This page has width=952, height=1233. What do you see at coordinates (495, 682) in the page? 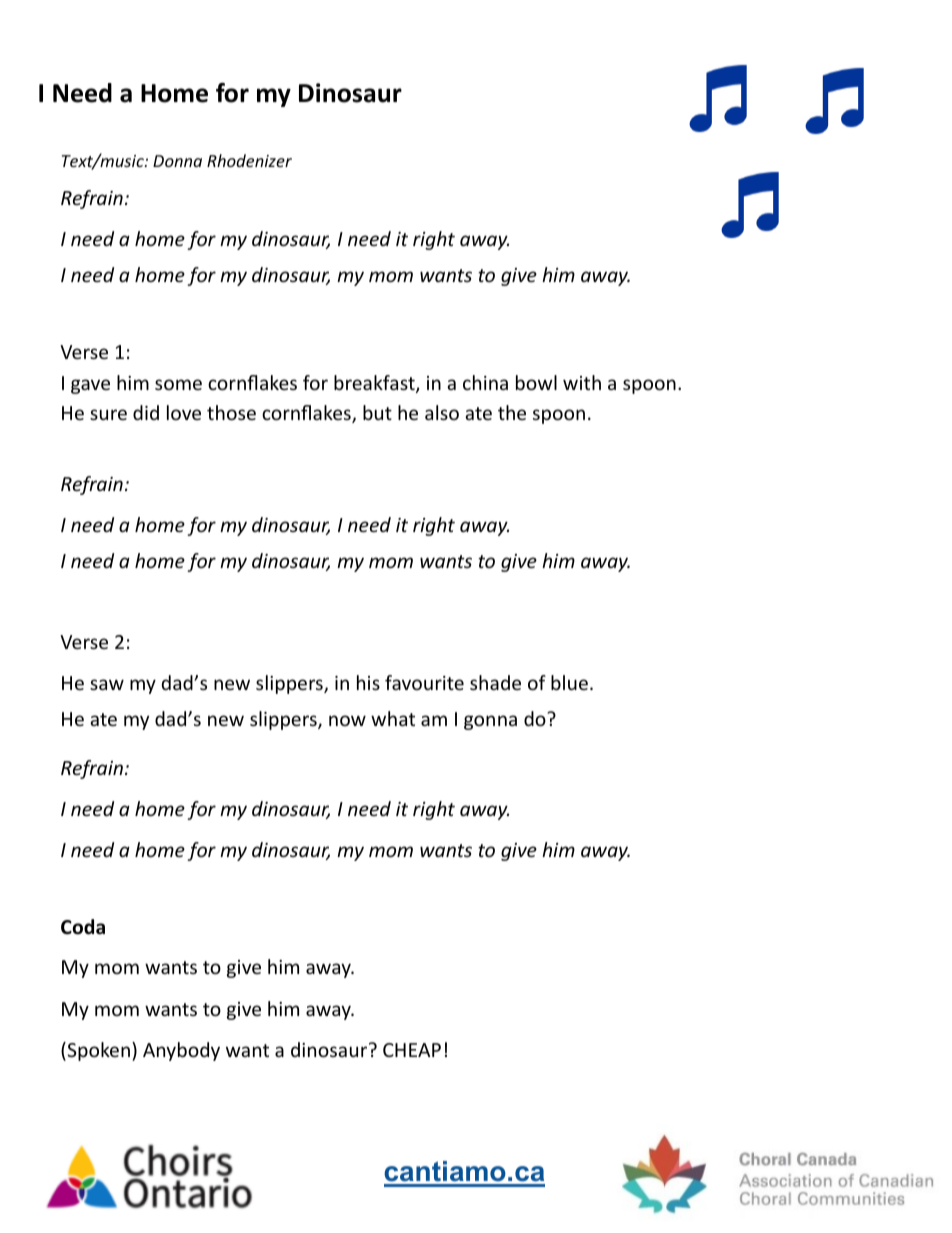
I see `shade` at bounding box center [495, 682].
